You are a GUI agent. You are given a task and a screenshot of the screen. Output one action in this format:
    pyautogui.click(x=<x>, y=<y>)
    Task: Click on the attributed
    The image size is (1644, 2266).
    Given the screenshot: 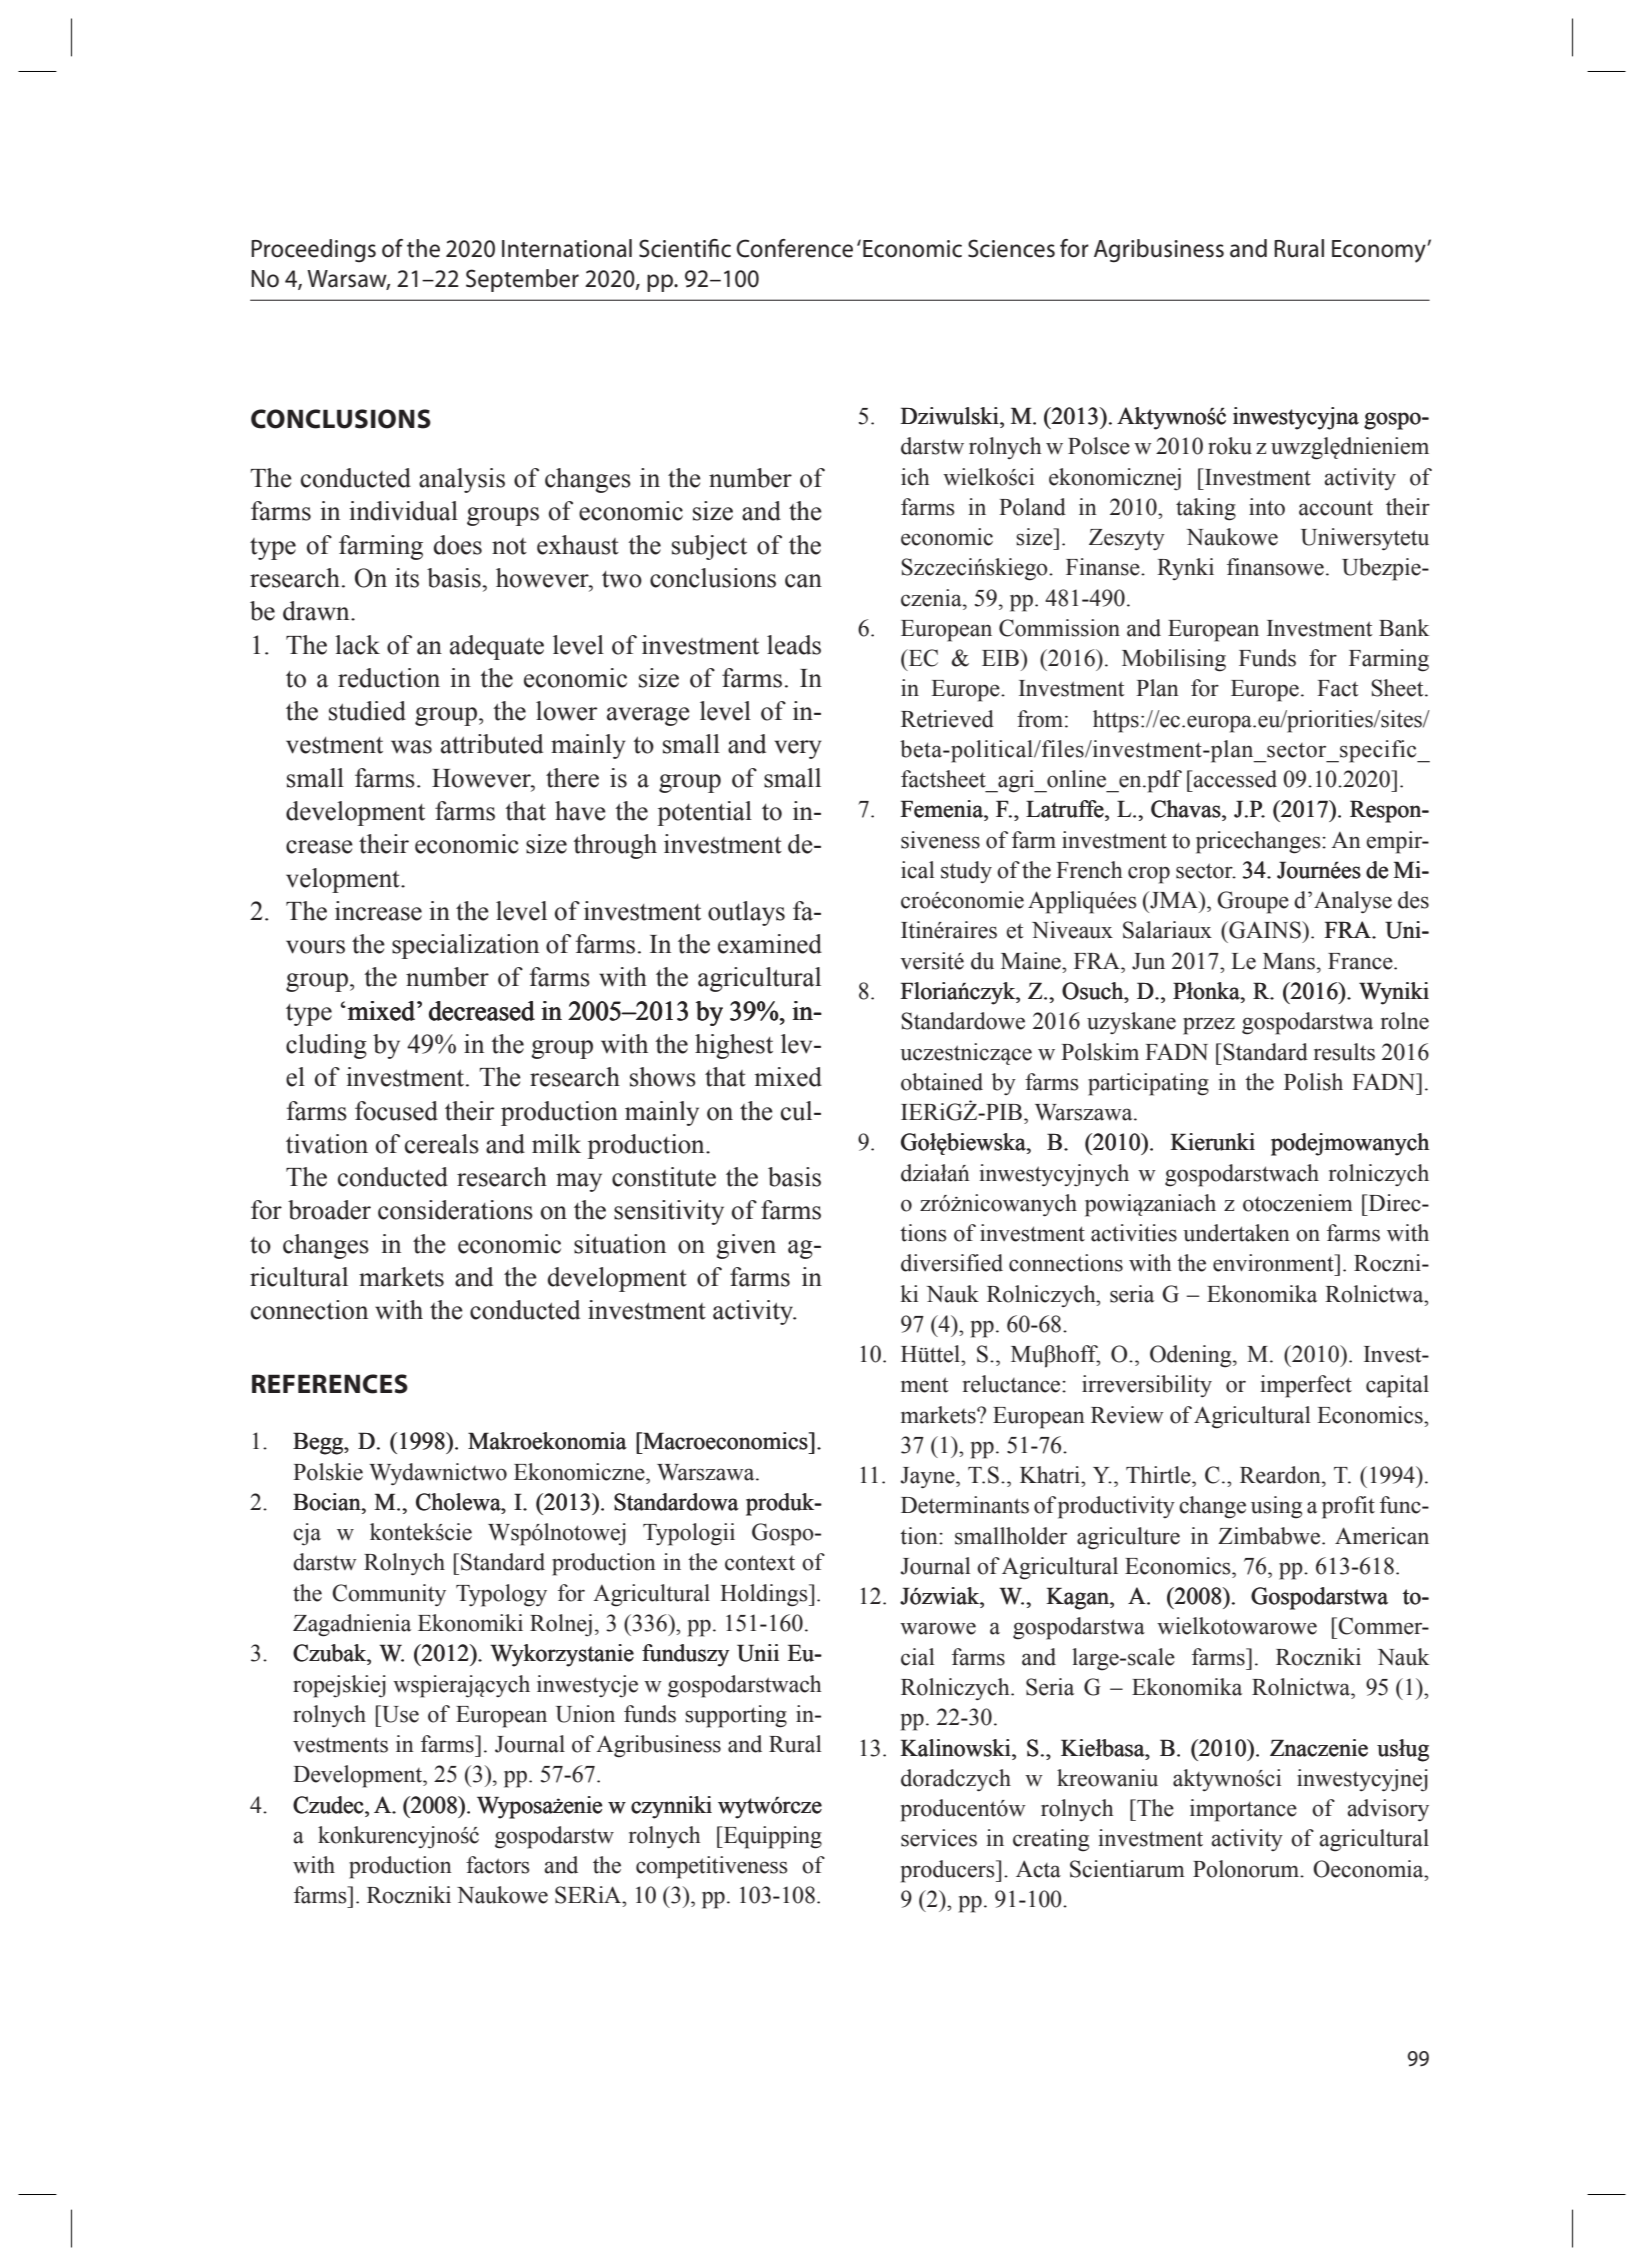 What is the action you would take?
    pyautogui.click(x=492, y=744)
